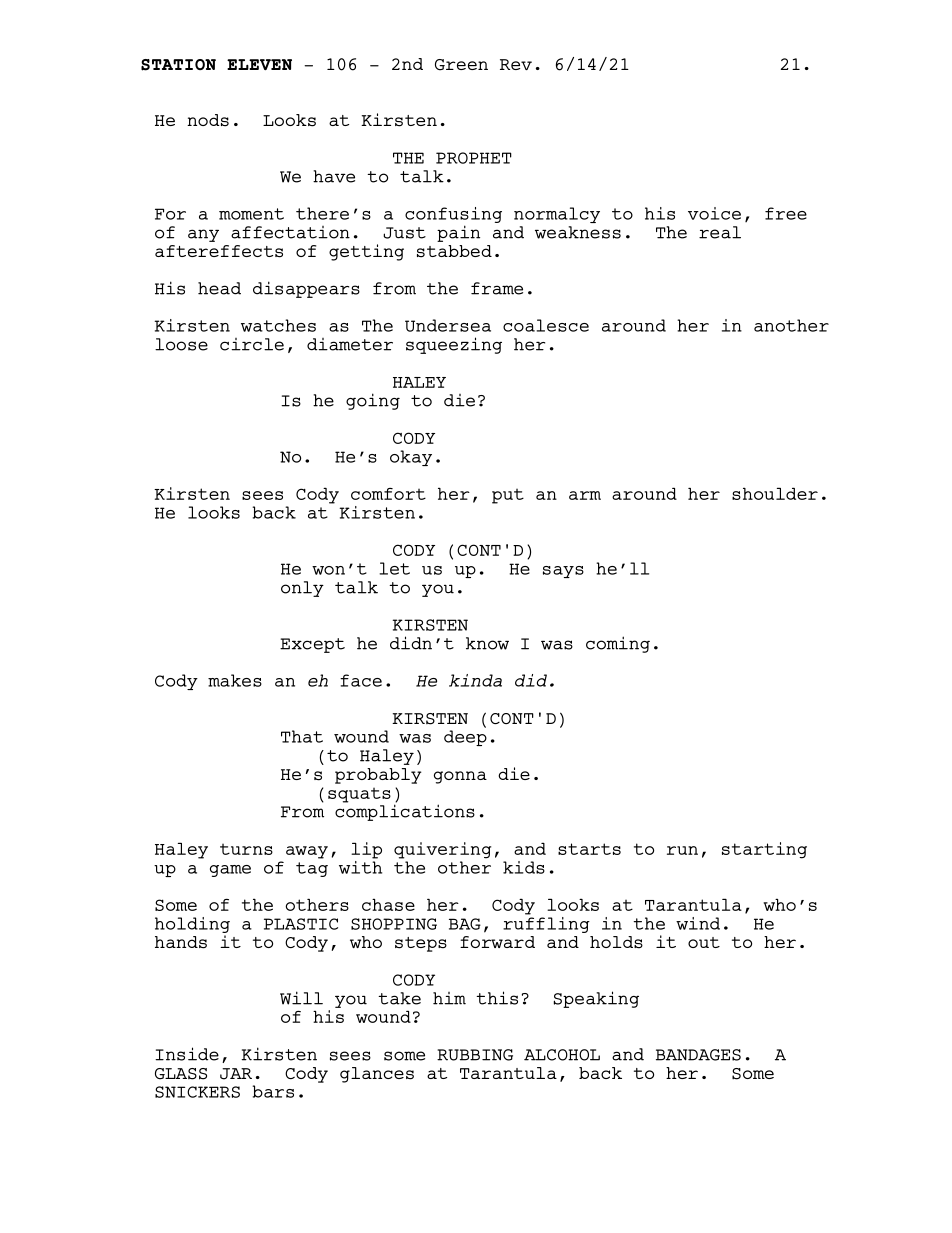 Image resolution: width=952 pixels, height=1233 pixels. What do you see at coordinates (208, 120) in the document?
I see `nods` at bounding box center [208, 120].
